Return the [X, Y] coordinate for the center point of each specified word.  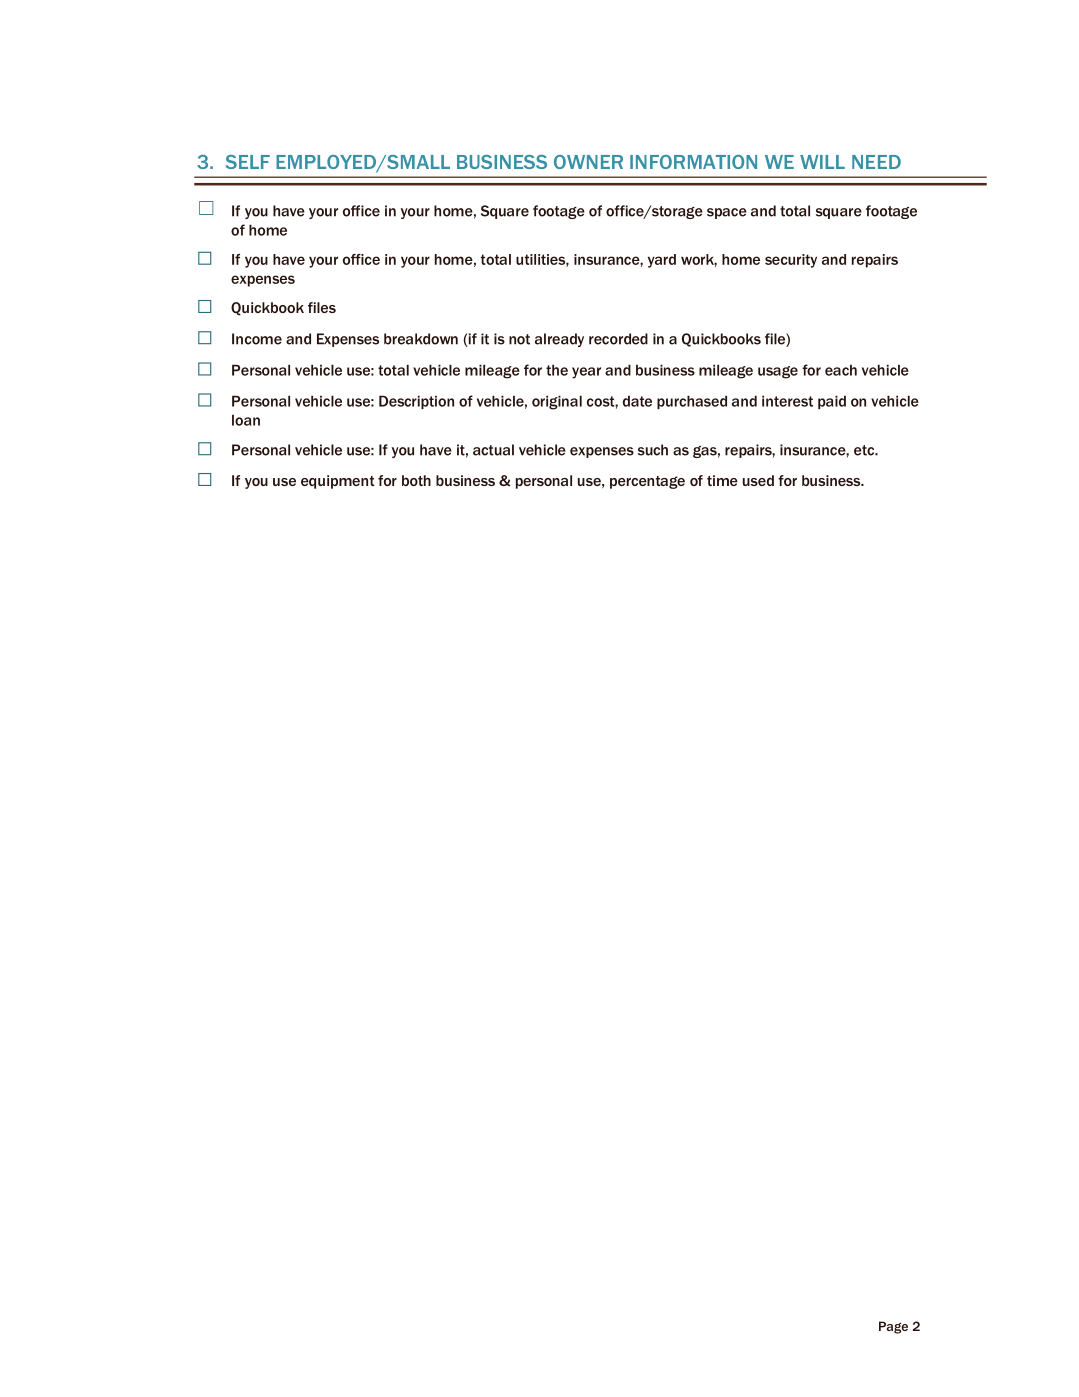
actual [493, 450]
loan [246, 420]
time [722, 480]
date [637, 401]
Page [893, 1327]
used [758, 480]
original [557, 402]
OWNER [588, 162]
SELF [248, 162]
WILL [822, 162]
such [653, 450]
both [416, 480]
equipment [338, 482]
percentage [647, 482]
